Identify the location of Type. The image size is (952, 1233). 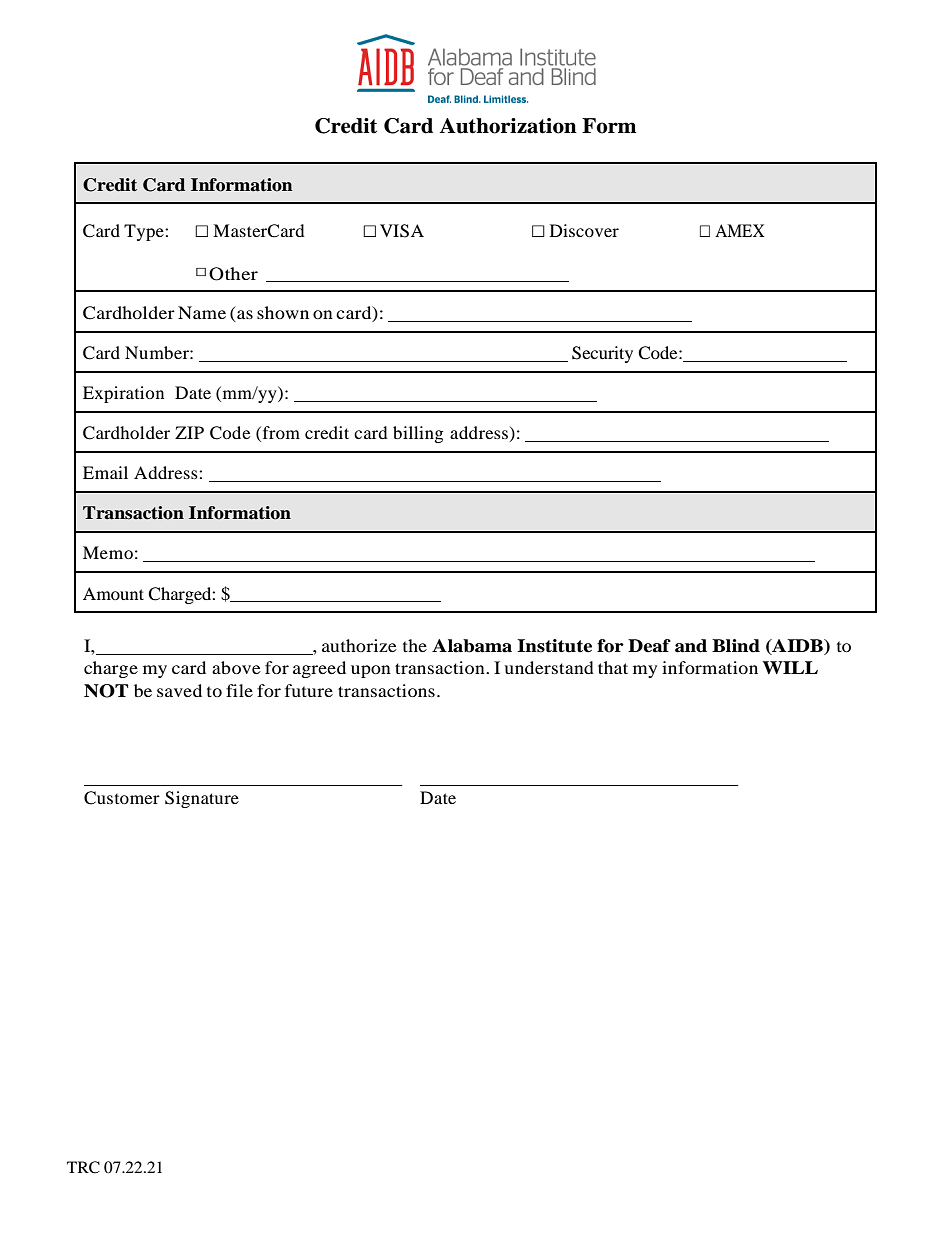
(145, 232).
